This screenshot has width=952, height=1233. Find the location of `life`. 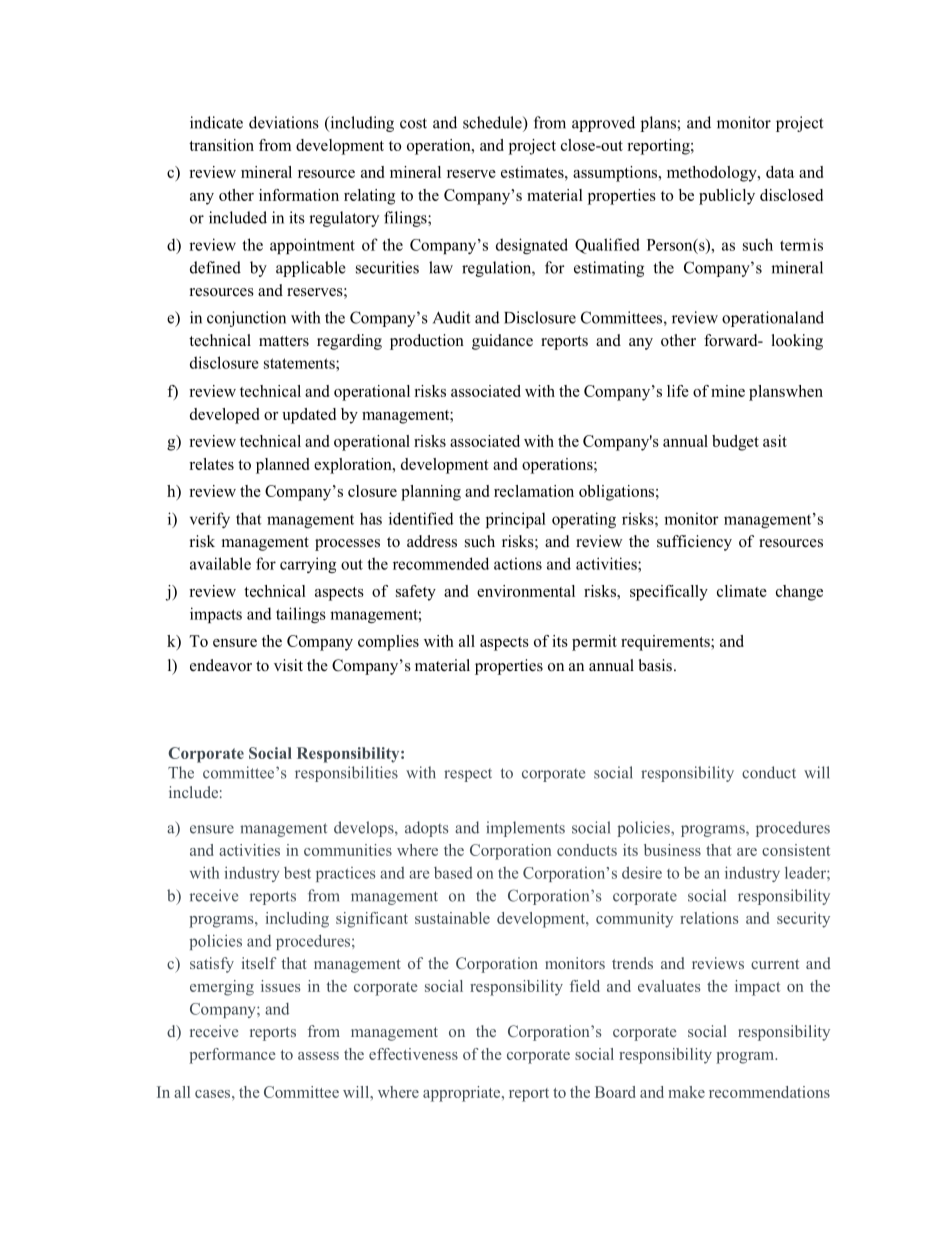

life is located at coordinates (678, 391).
